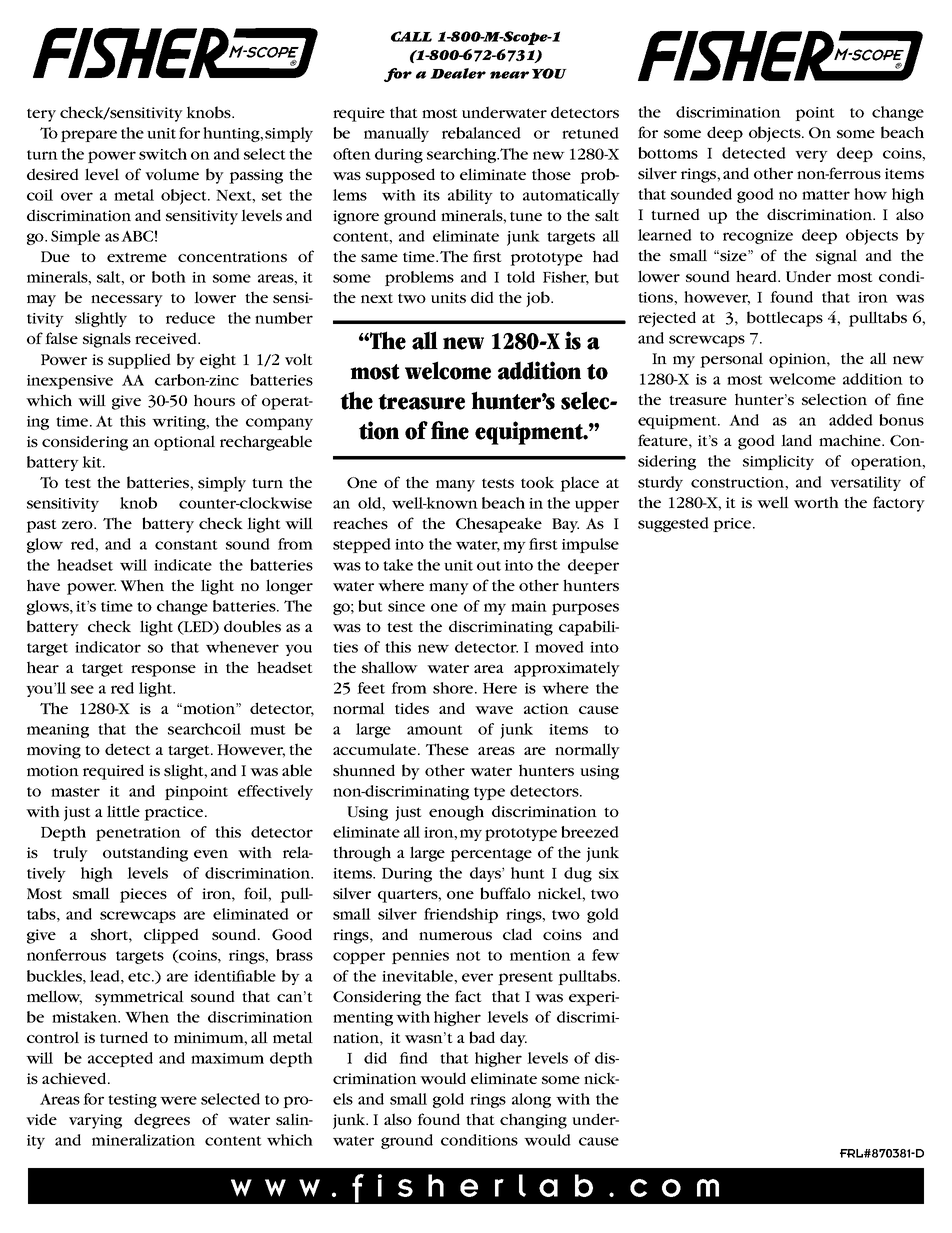 The height and width of the page is (1233, 952). What do you see at coordinates (481, 133) in the page?
I see `rebalanced` at bounding box center [481, 133].
